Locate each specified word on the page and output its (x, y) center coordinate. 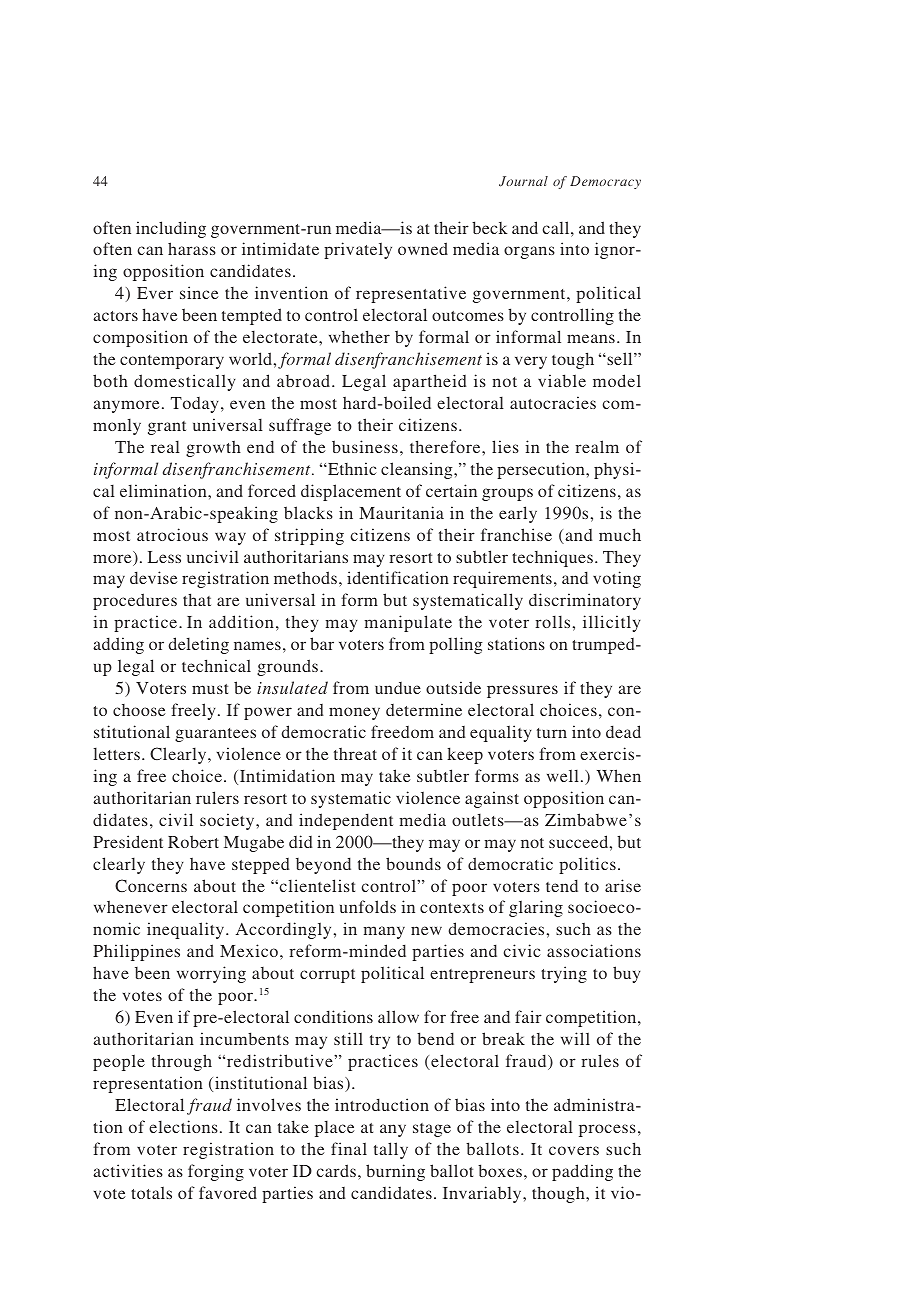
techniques (552, 558)
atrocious (172, 534)
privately (358, 250)
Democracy (605, 182)
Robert (193, 841)
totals (151, 1192)
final (349, 1148)
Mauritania (401, 512)
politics (587, 865)
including (171, 229)
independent (346, 821)
